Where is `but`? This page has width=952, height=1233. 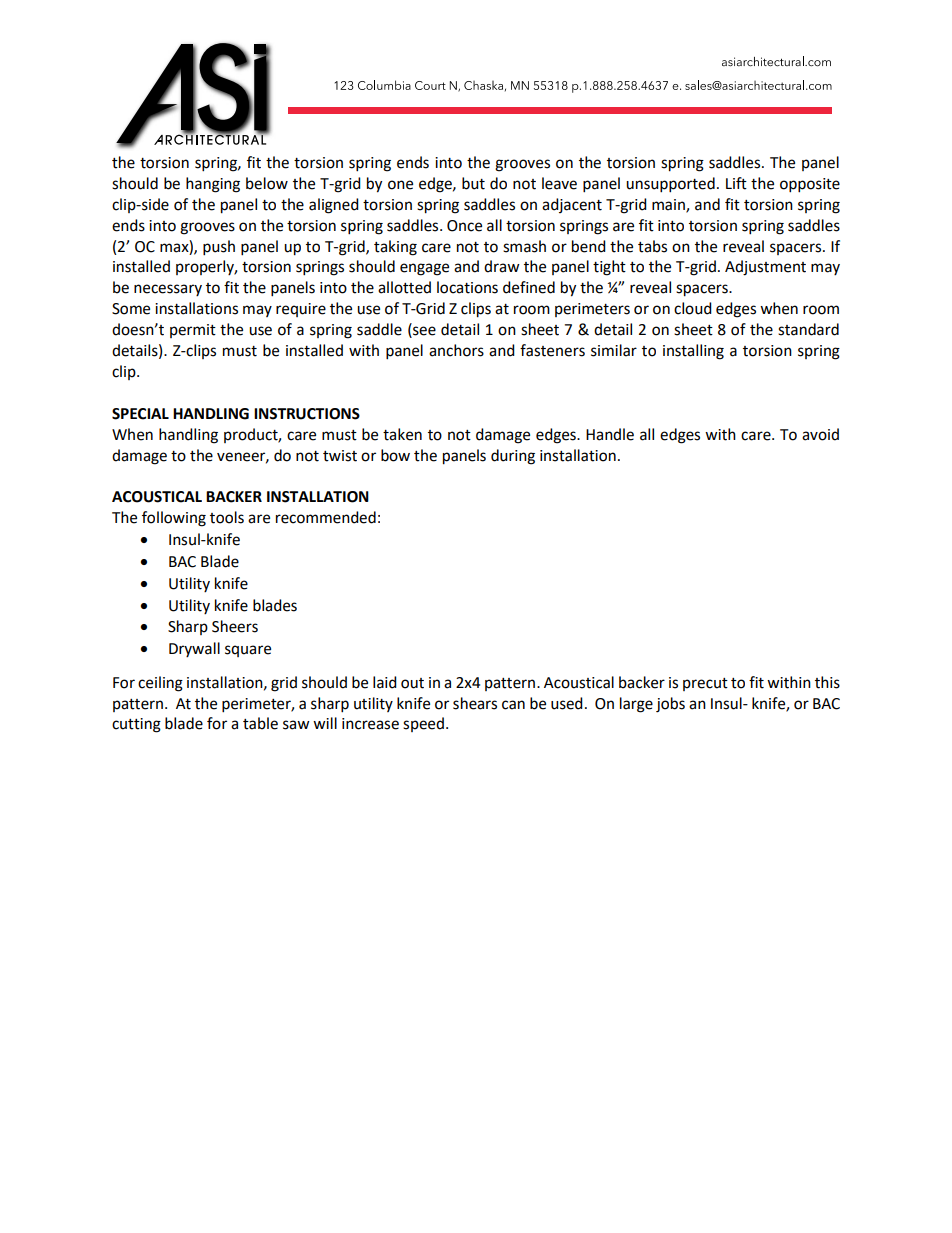
but is located at coordinates (473, 183).
